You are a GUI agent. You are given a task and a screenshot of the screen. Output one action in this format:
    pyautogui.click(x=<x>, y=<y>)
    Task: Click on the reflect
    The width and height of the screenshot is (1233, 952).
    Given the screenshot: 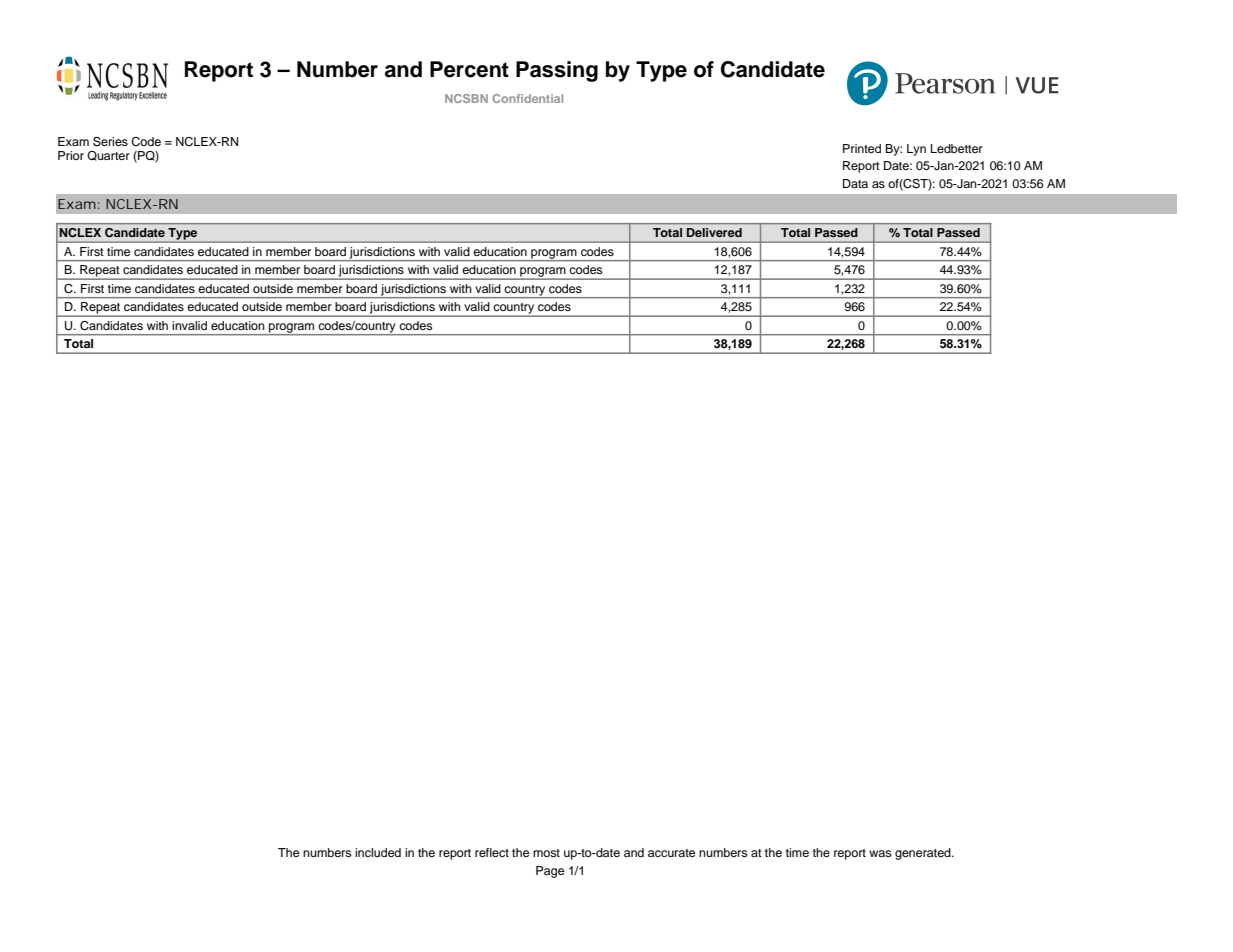 What is the action you would take?
    pyautogui.click(x=492, y=852)
